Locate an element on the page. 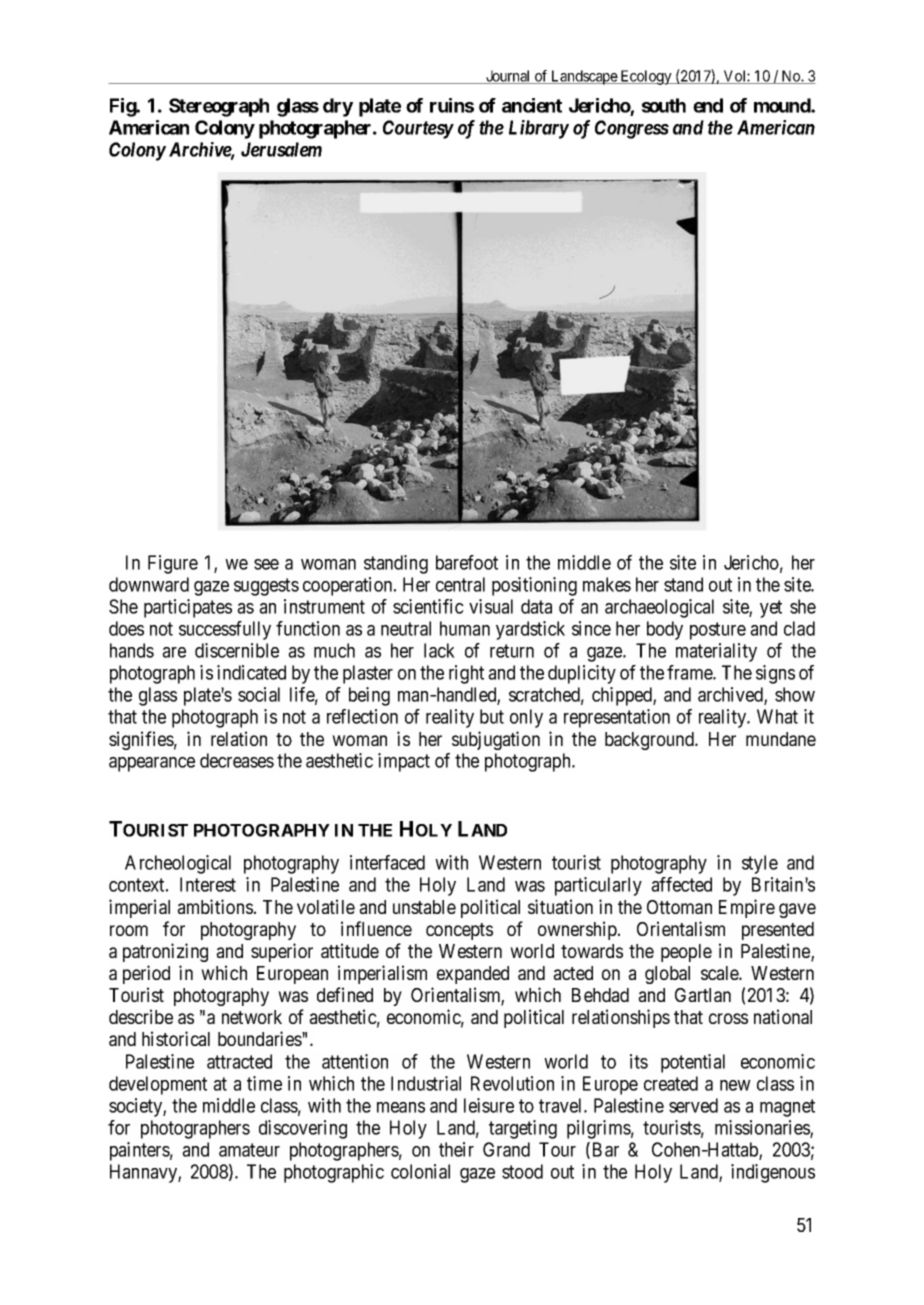 Image resolution: width=924 pixels, height=1305 pixels. posture is located at coordinates (718, 631).
